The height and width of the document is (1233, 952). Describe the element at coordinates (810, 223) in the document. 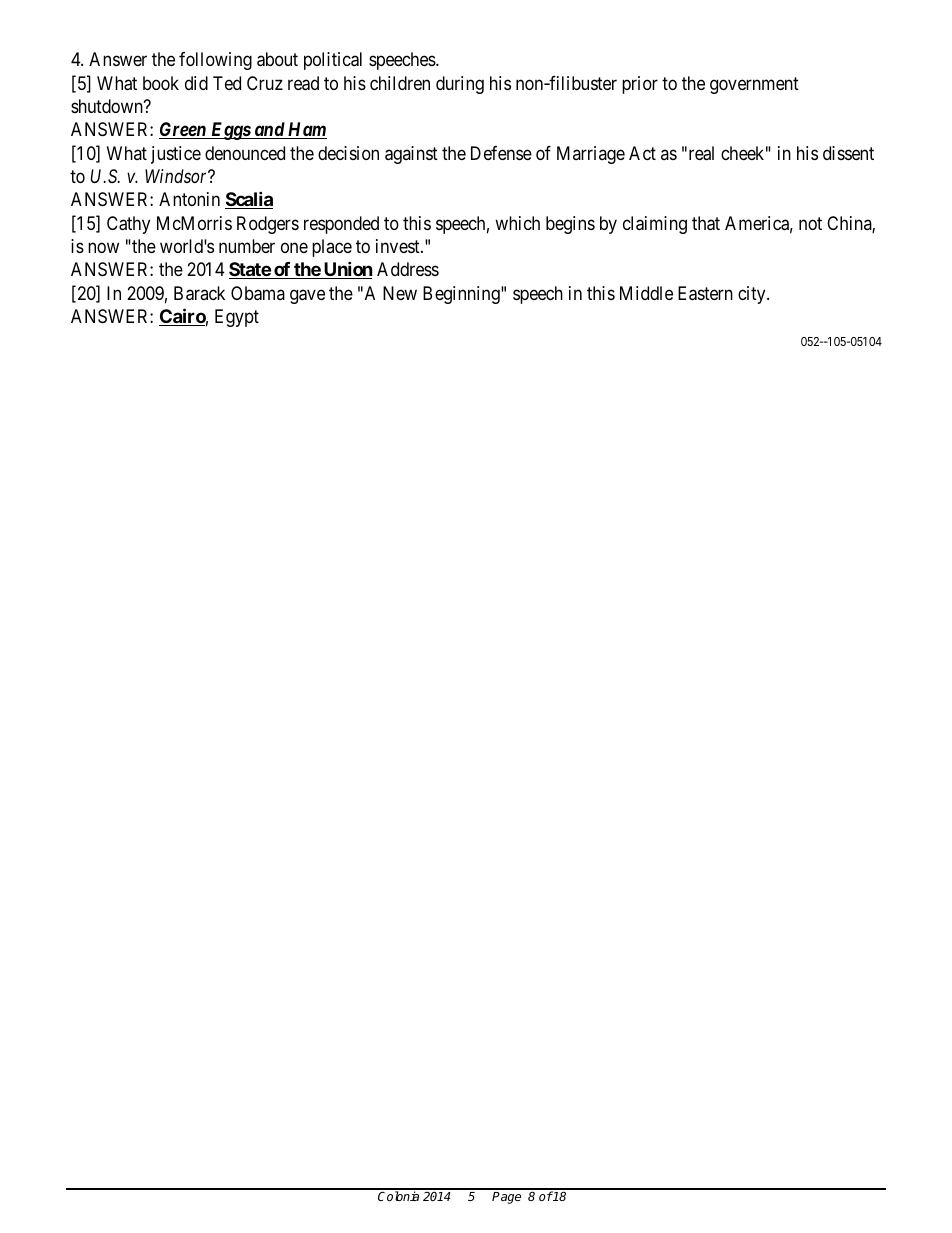

I see `not` at that location.
